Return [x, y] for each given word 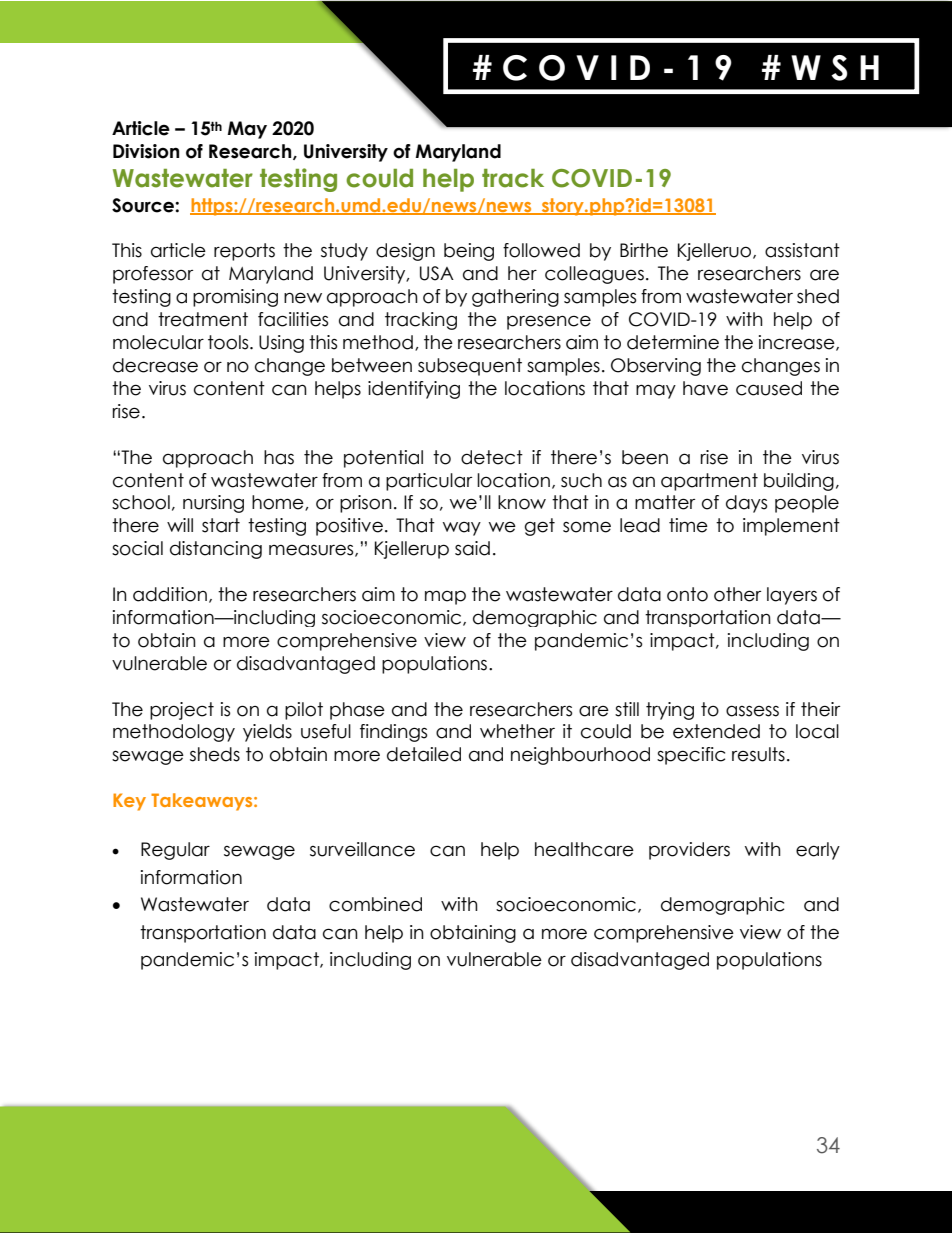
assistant [802, 250]
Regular [175, 851]
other [737, 594]
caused [769, 388]
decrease [155, 365]
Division [146, 151]
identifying [414, 390]
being [469, 252]
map [445, 597]
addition [170, 594]
